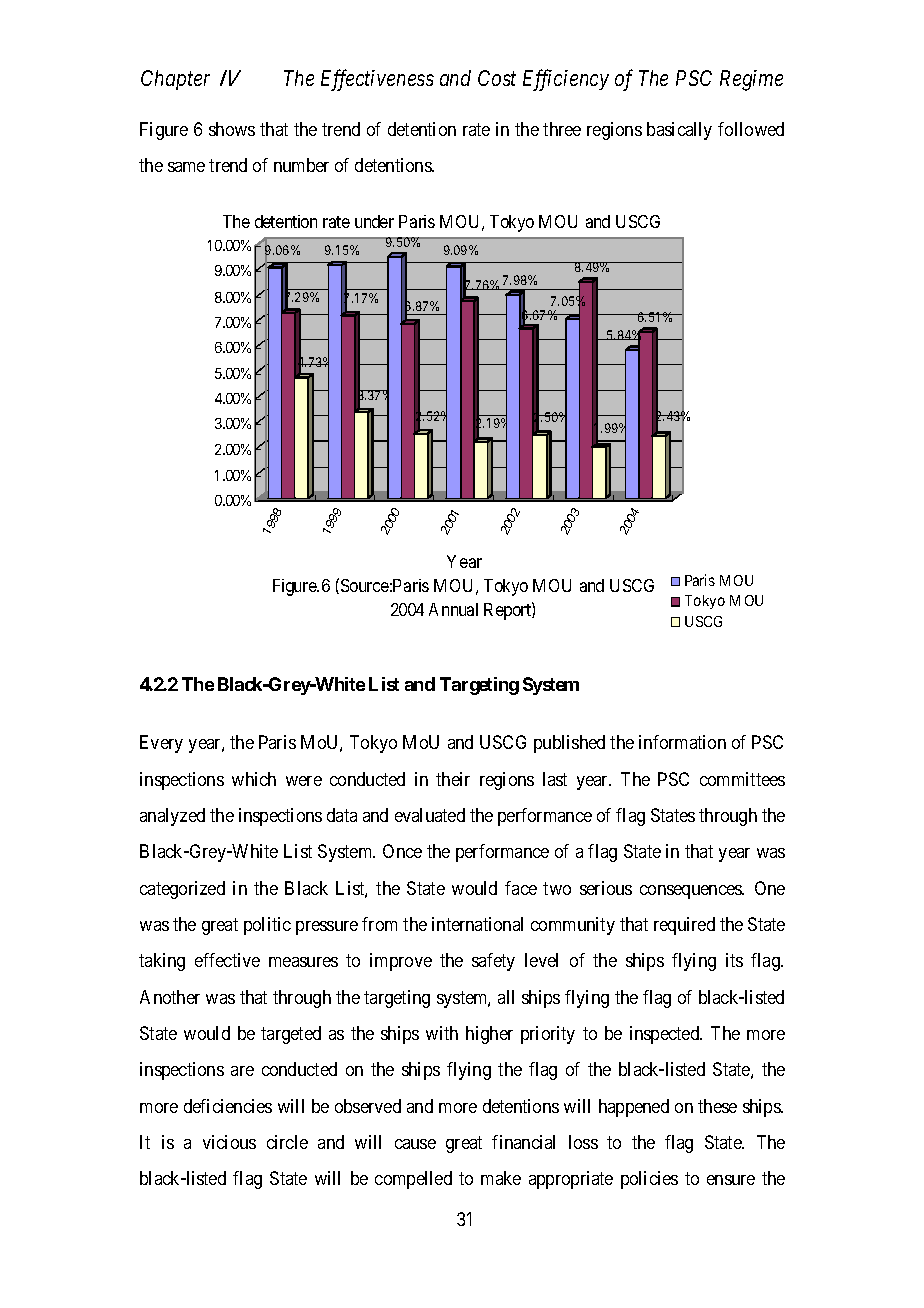  What do you see at coordinates (751, 129) in the screenshot?
I see `followed` at bounding box center [751, 129].
